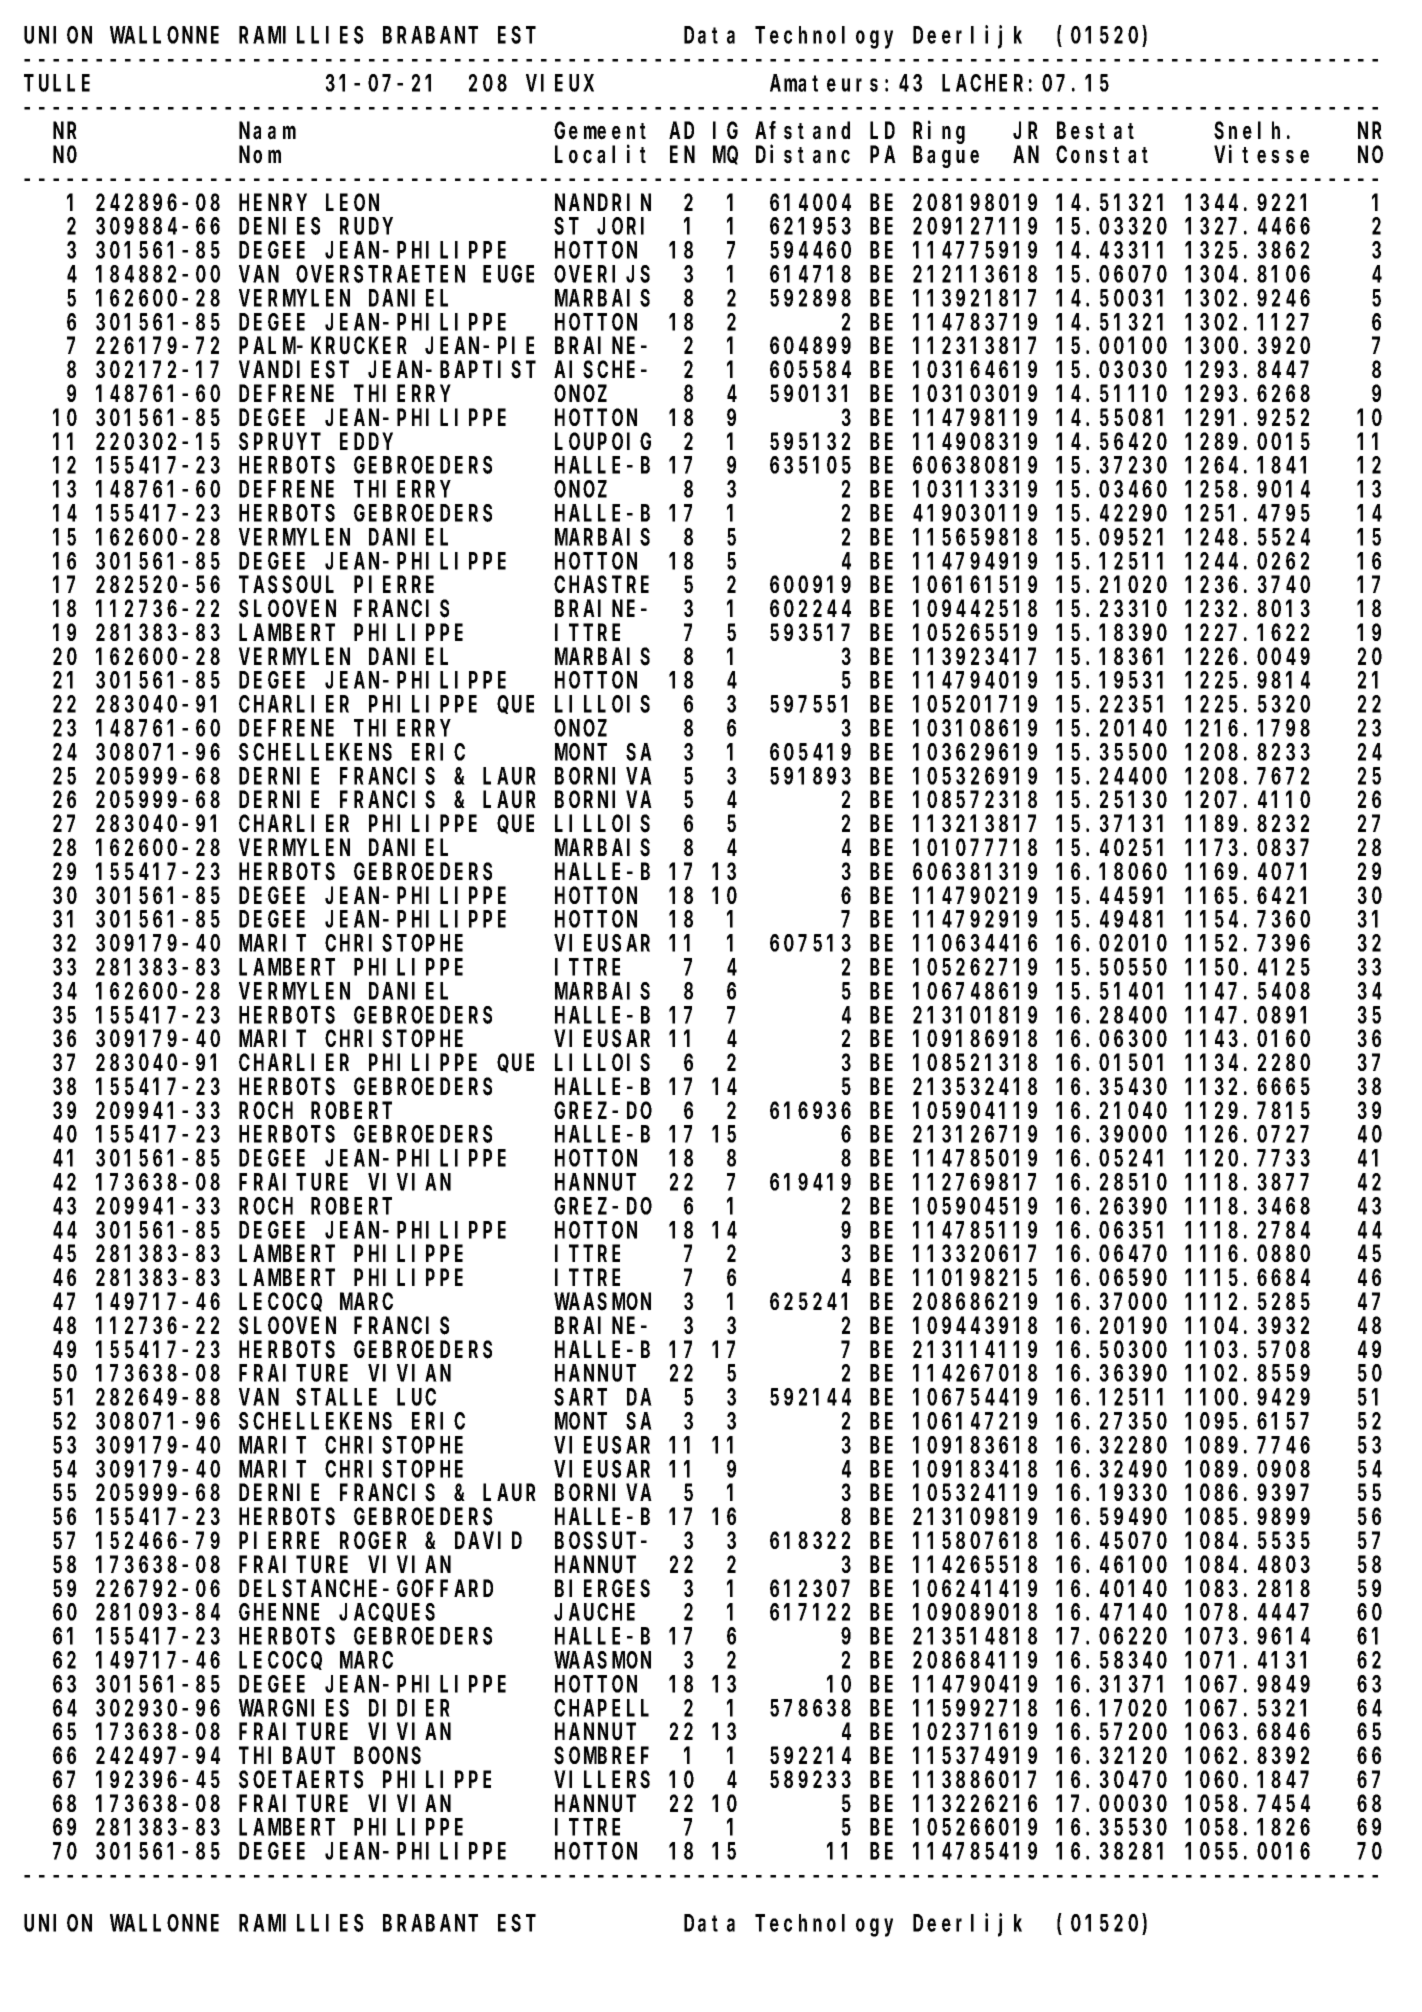  Describe the element at coordinates (416, 1398) in the screenshot. I see `LUC` at that location.
